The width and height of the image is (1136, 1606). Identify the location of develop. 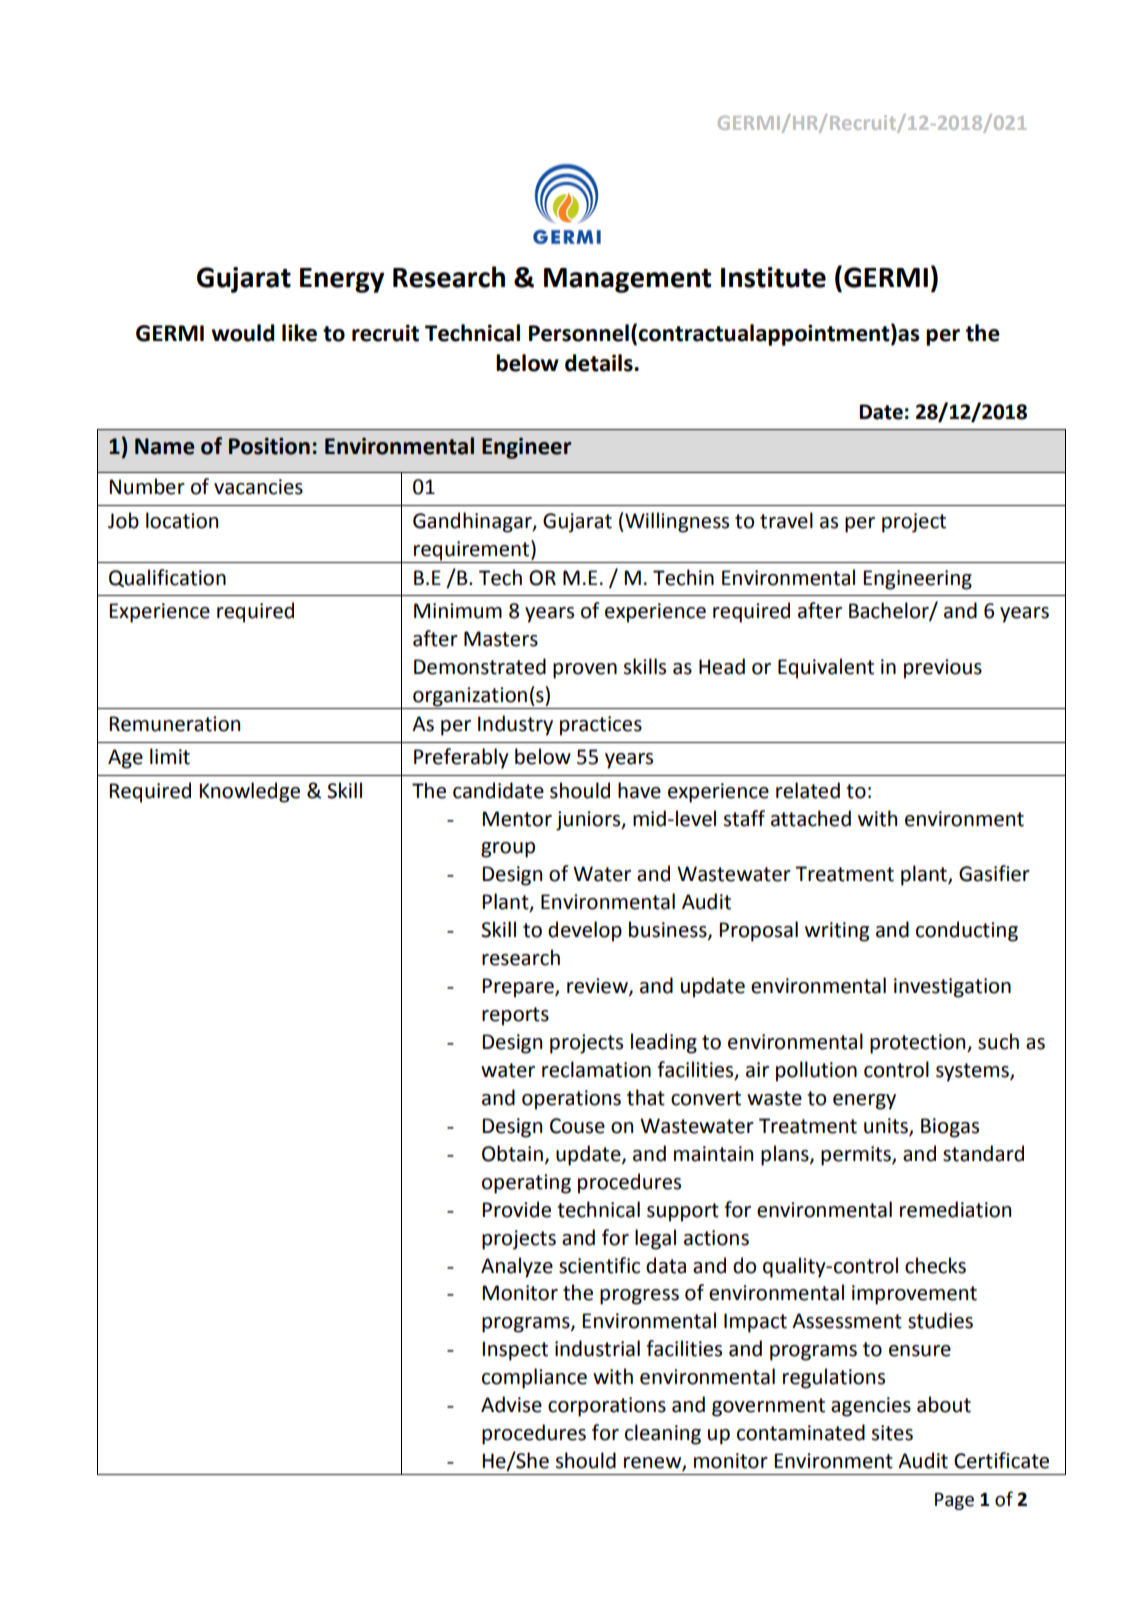
(585, 931).
